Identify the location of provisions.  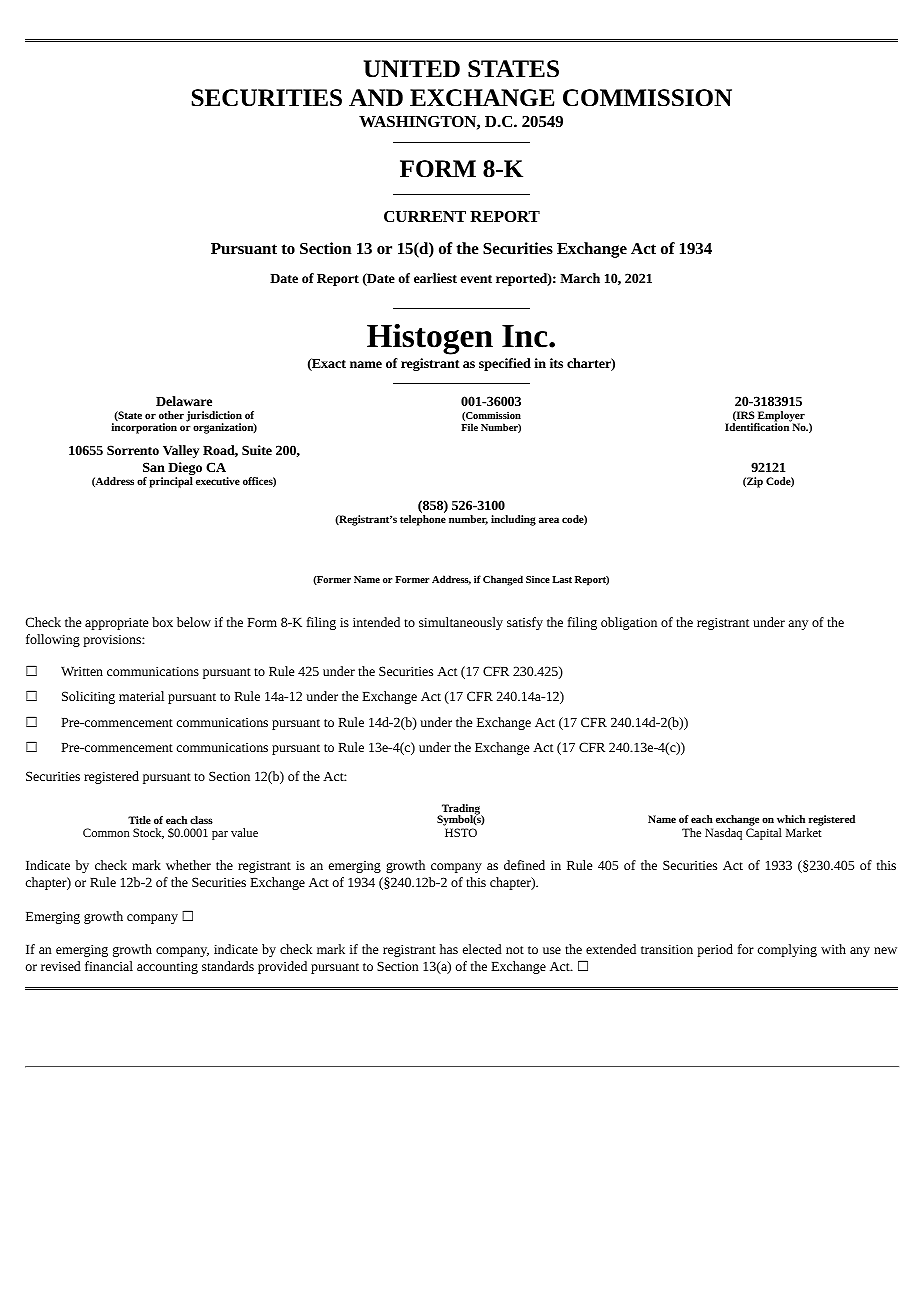
(113, 641).
